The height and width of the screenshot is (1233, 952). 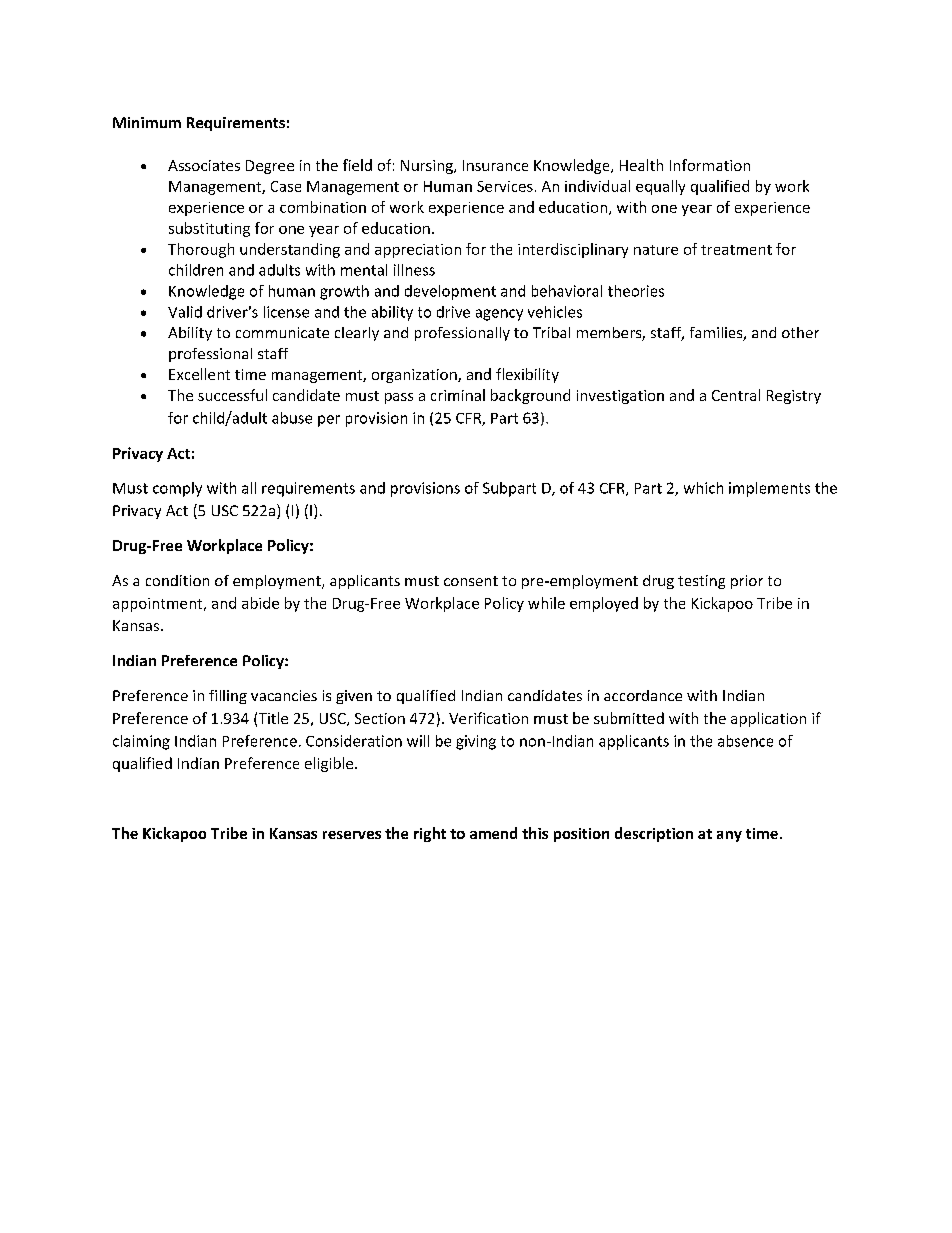 What do you see at coordinates (204, 165) in the screenshot?
I see `Associates` at bounding box center [204, 165].
